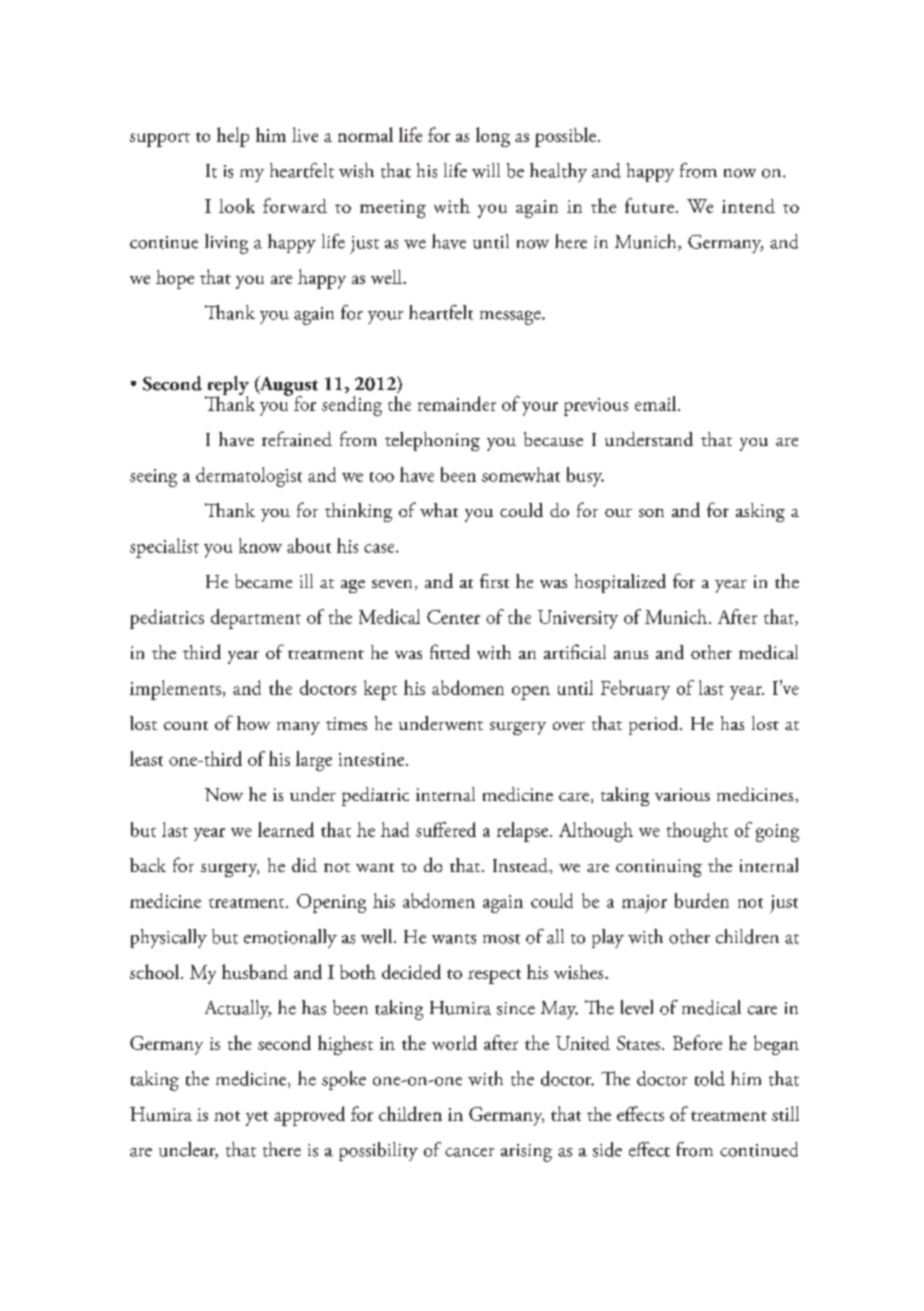 This document has height=1311, width=924. What do you see at coordinates (710, 1078) in the document?
I see `told` at bounding box center [710, 1078].
